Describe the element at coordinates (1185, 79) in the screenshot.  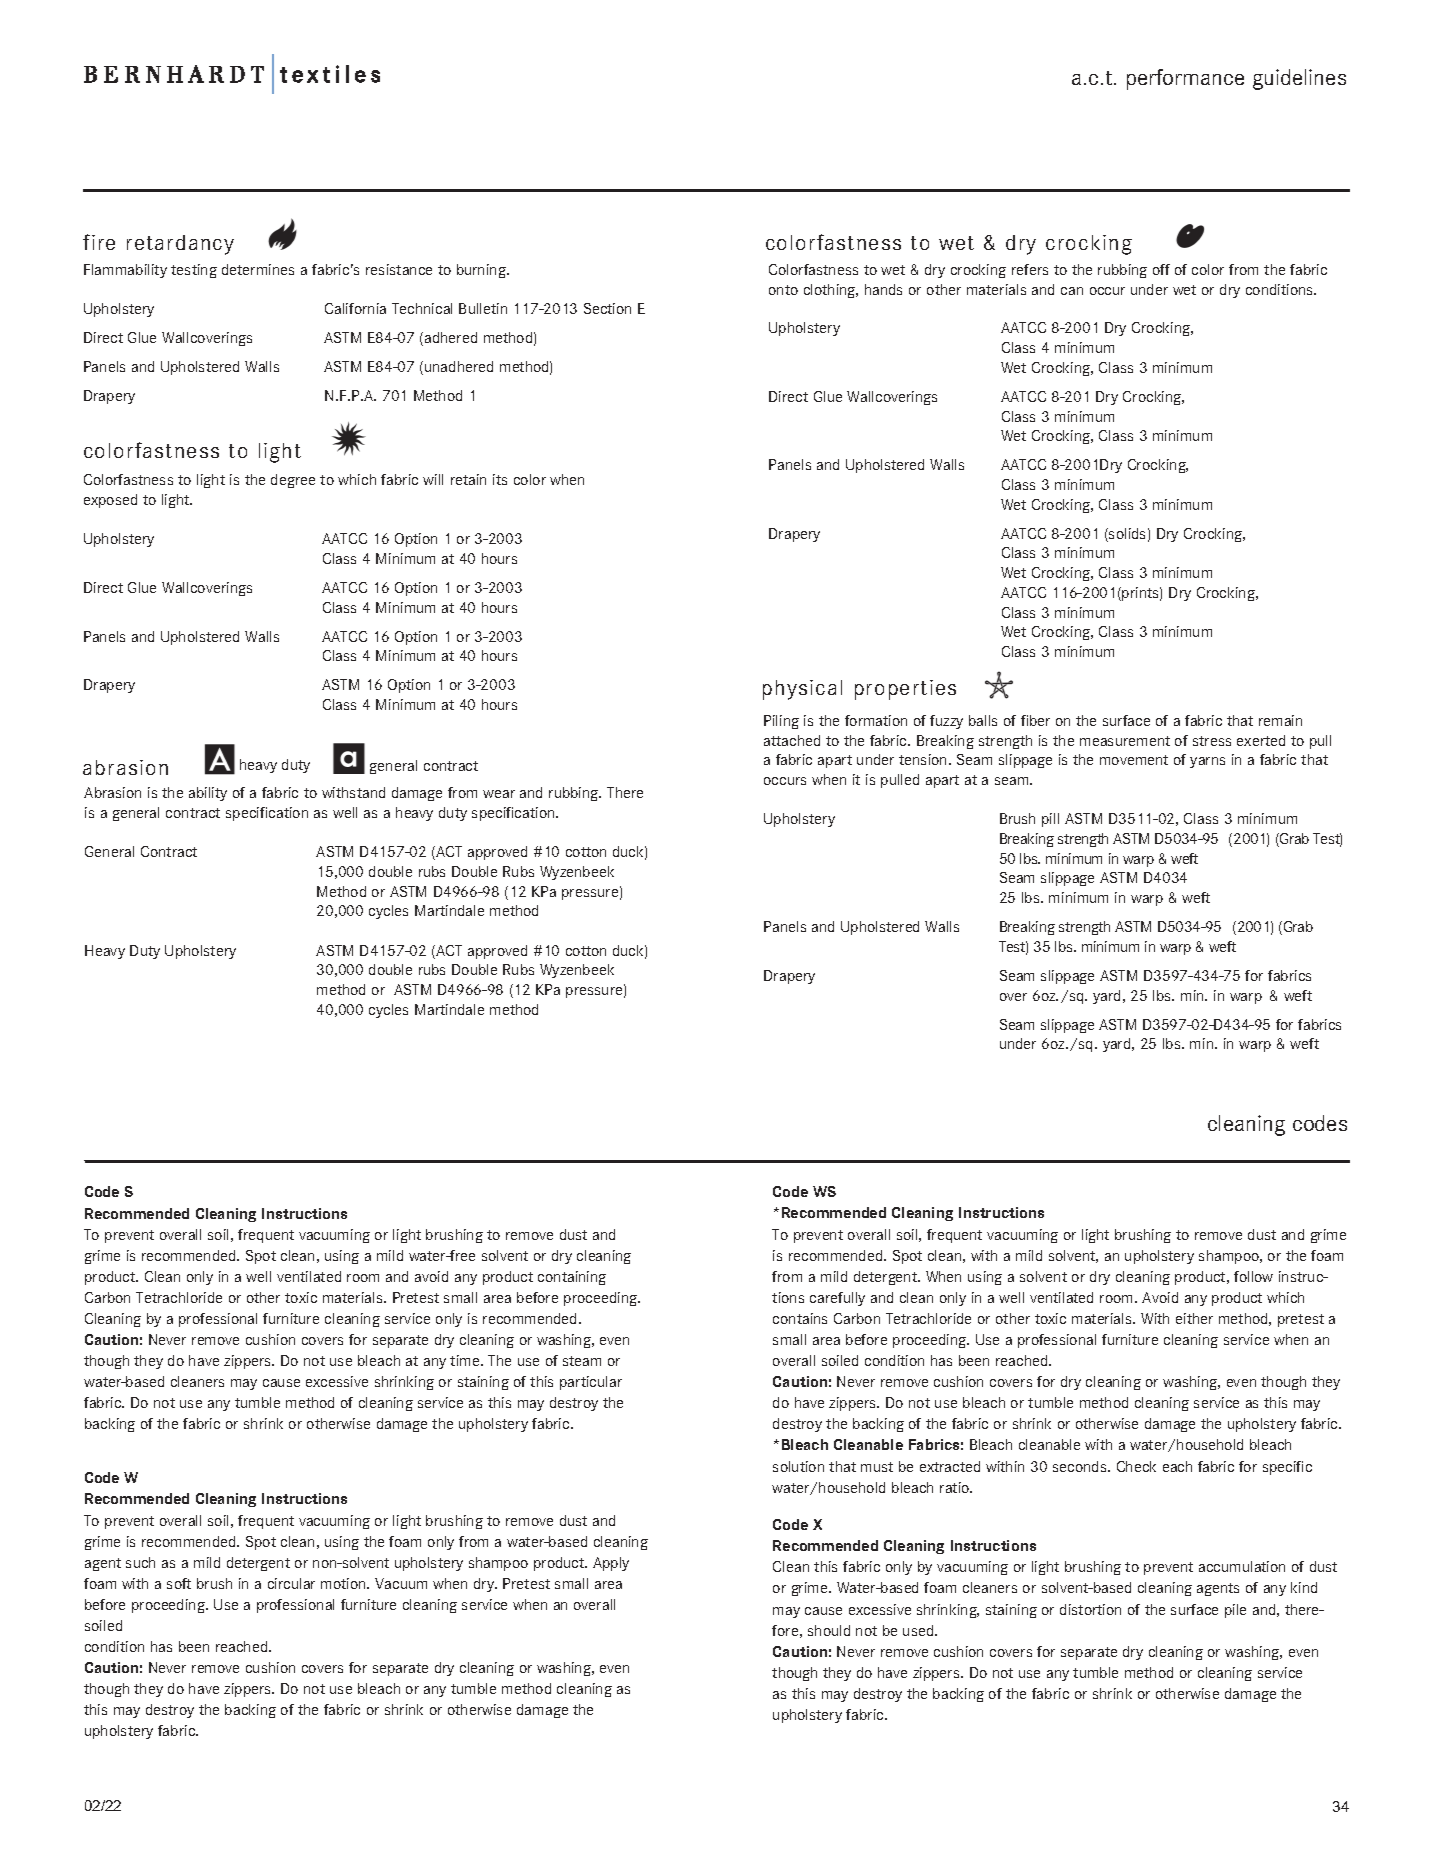
I see `performance` at that location.
